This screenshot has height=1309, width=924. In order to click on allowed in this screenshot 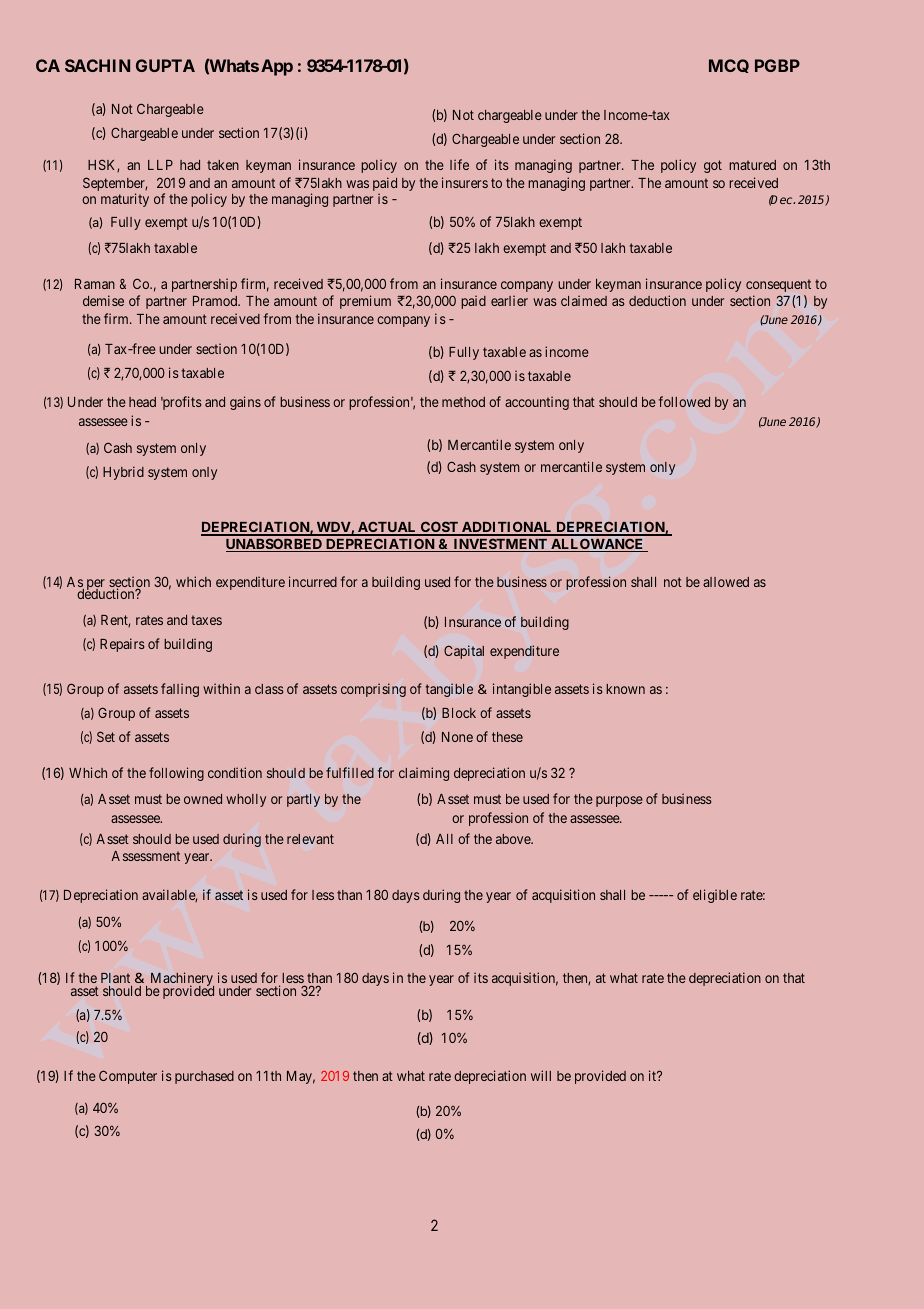, I will do `click(726, 582)`.
